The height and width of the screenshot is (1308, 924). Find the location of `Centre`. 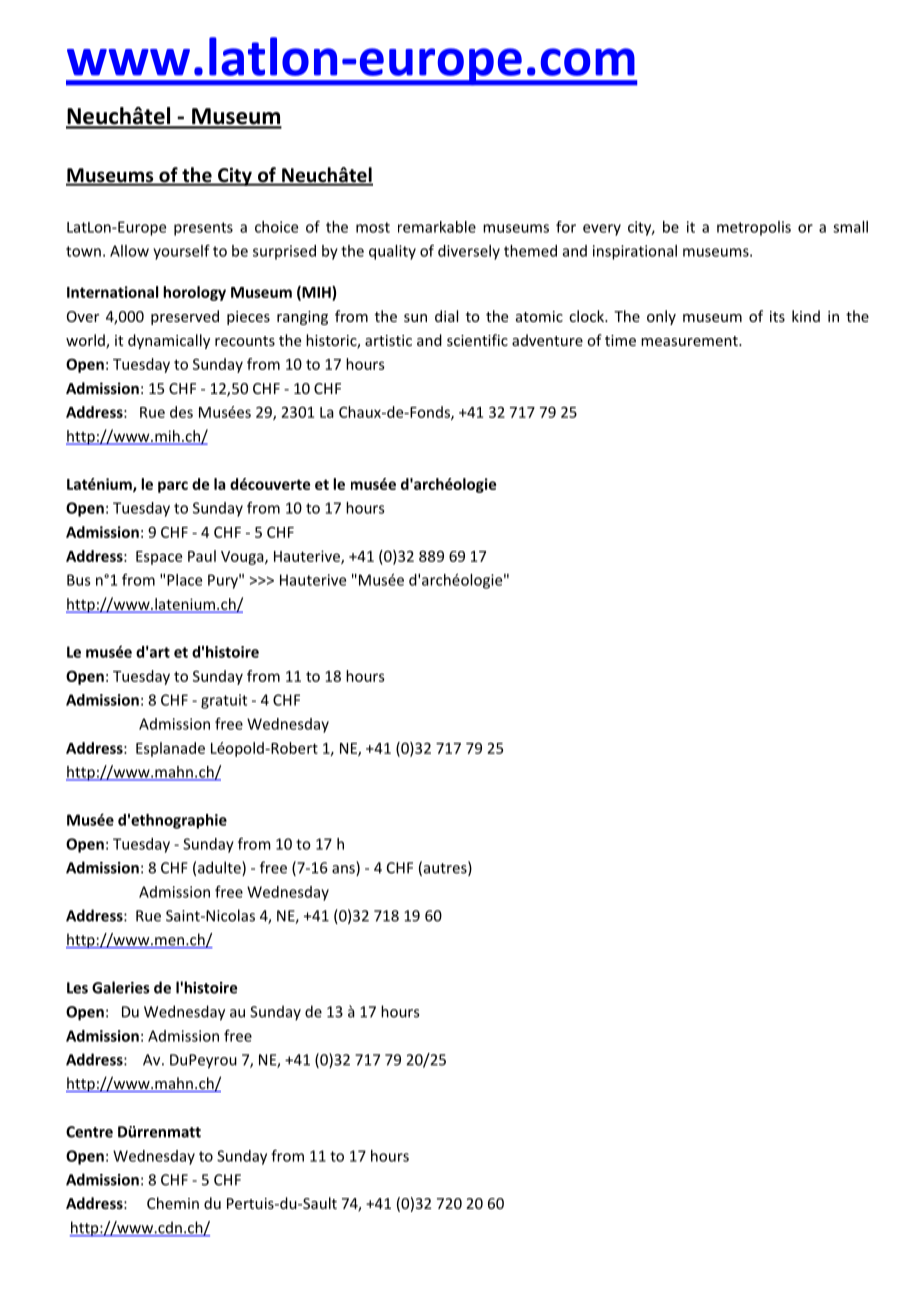

Centre is located at coordinates (89, 1132).
